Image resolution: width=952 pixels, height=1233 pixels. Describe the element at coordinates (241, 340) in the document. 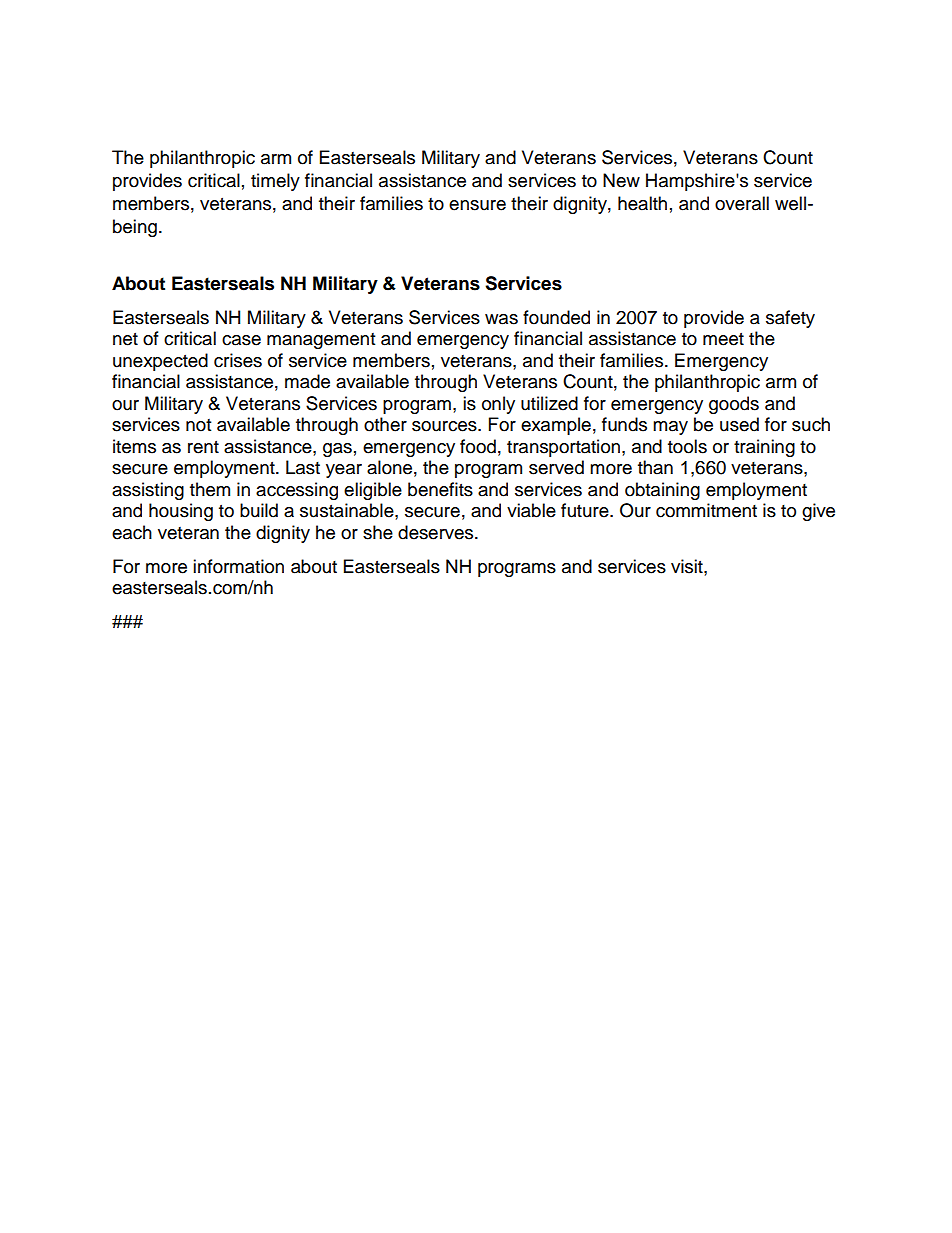

I see `case` at that location.
